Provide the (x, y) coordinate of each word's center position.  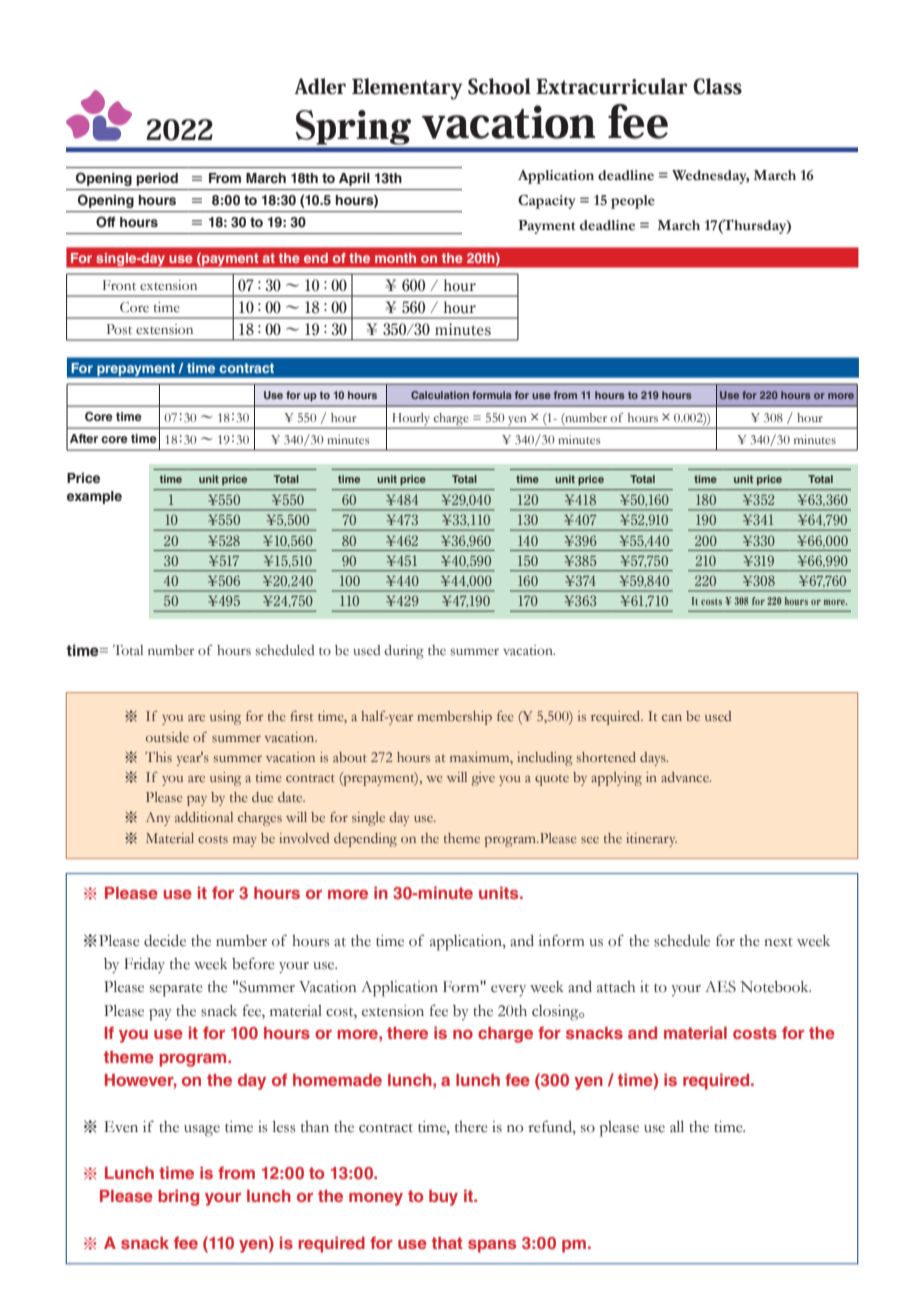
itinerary (651, 840)
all (677, 1127)
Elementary (407, 89)
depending (365, 840)
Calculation (440, 395)
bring (178, 1197)
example (94, 497)
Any (158, 819)
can (672, 717)
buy (443, 1198)
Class (717, 86)
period (157, 179)
